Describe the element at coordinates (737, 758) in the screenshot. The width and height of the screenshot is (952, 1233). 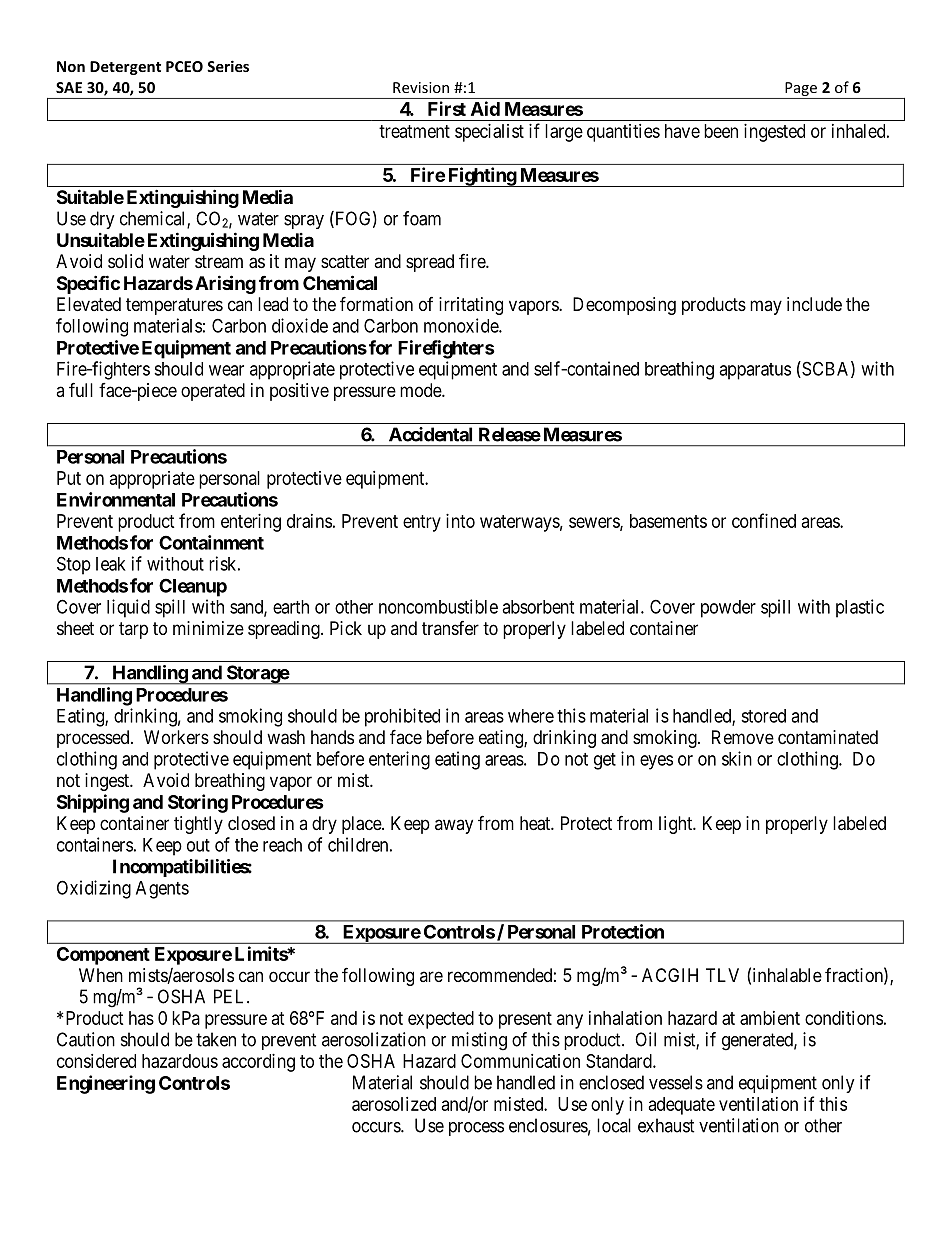
I see `skin` at that location.
